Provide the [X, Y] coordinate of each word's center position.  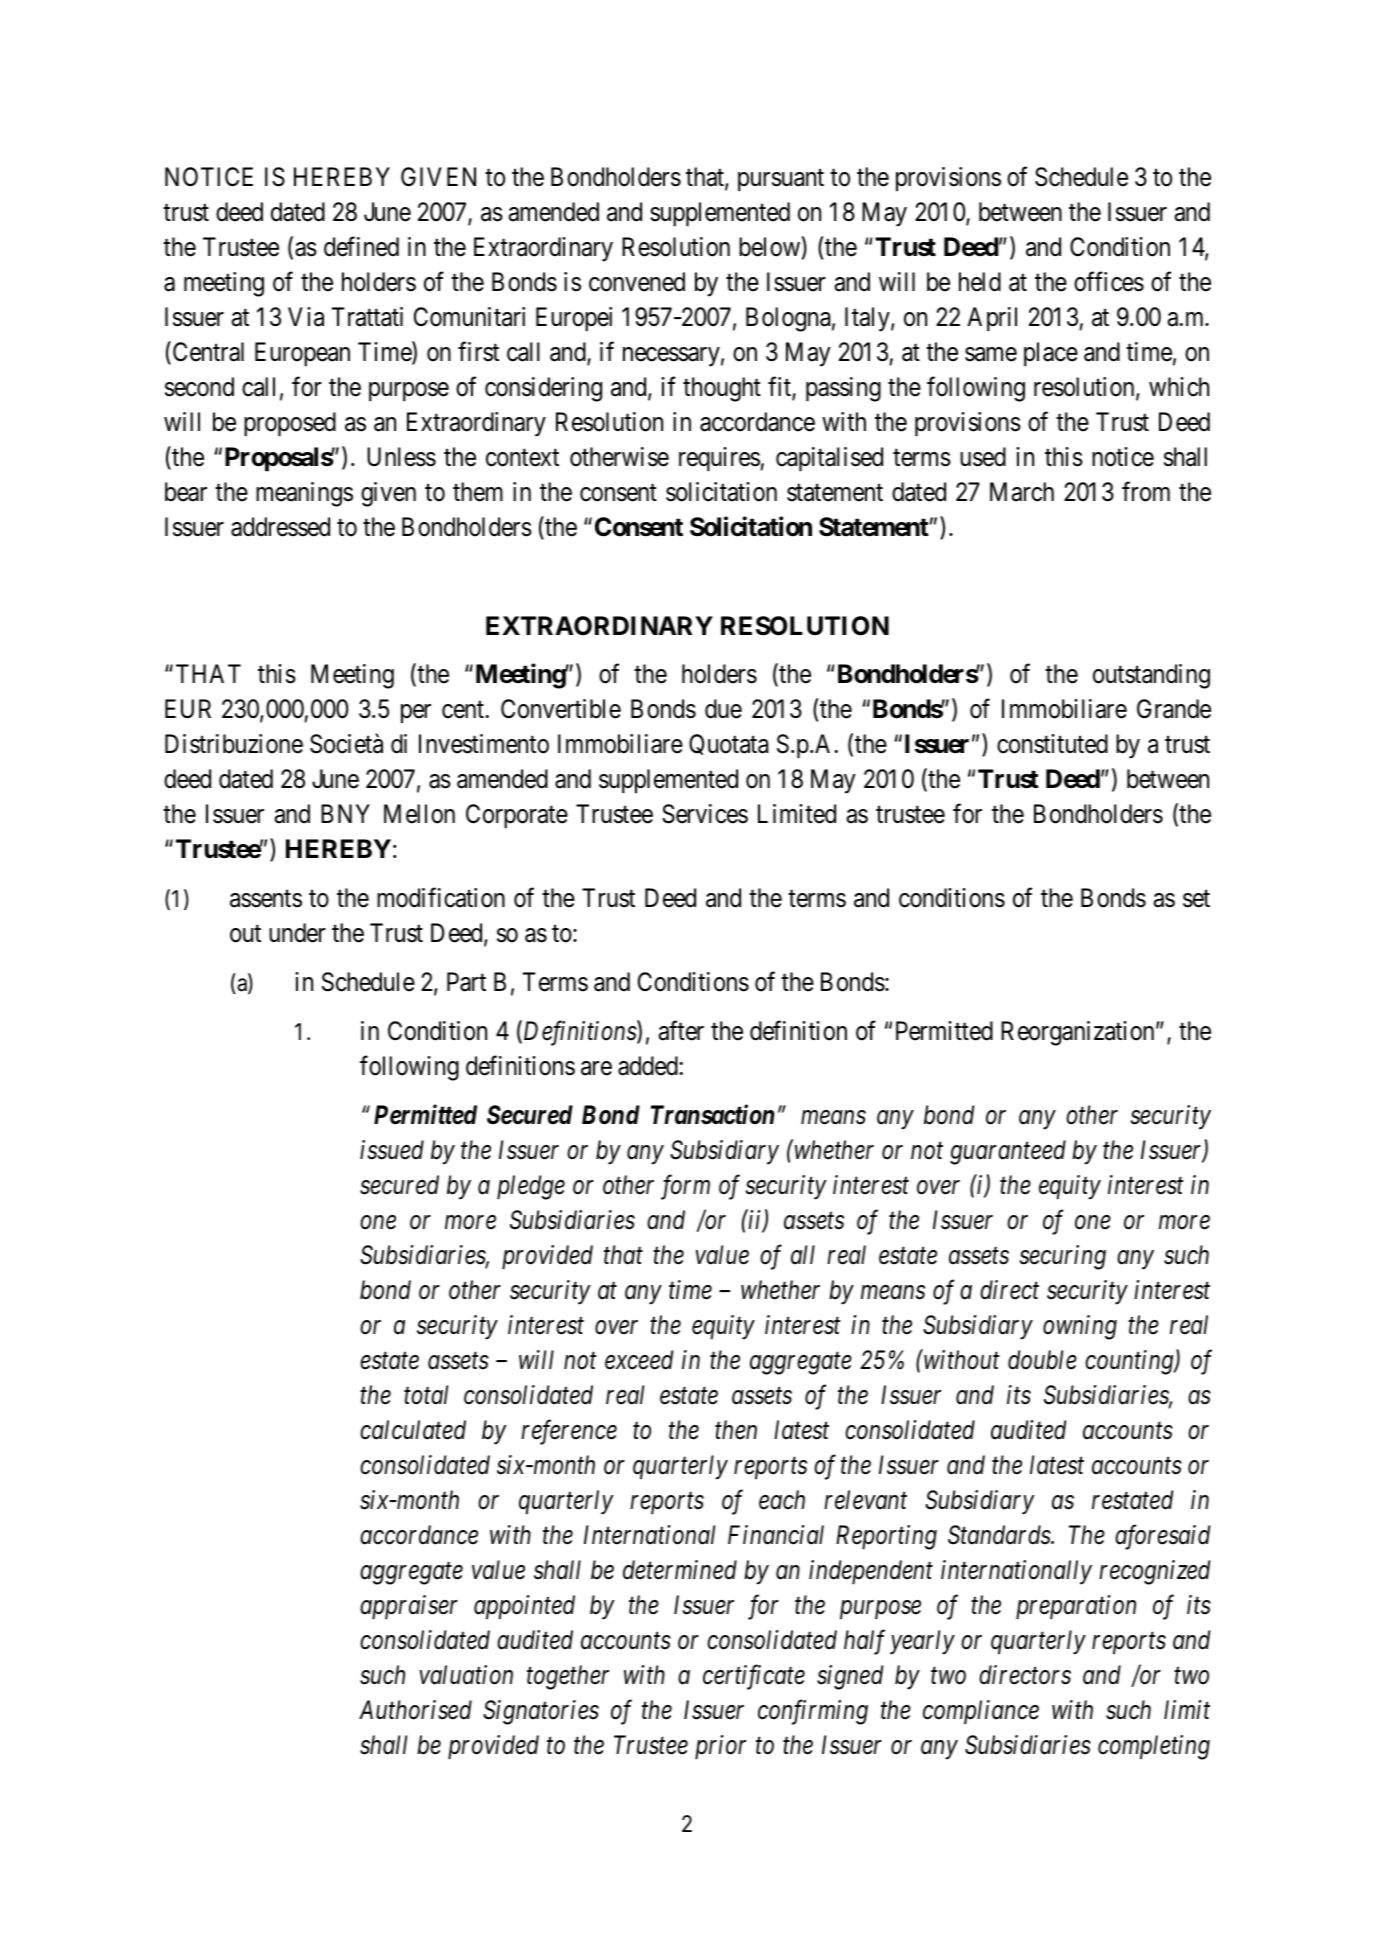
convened [637, 282]
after [681, 1030]
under [297, 933]
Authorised [415, 1710]
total [426, 1395]
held [980, 282]
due [723, 709]
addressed [280, 527]
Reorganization [1079, 1033]
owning [1080, 1327]
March [1022, 492]
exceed [639, 1360]
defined [361, 247]
